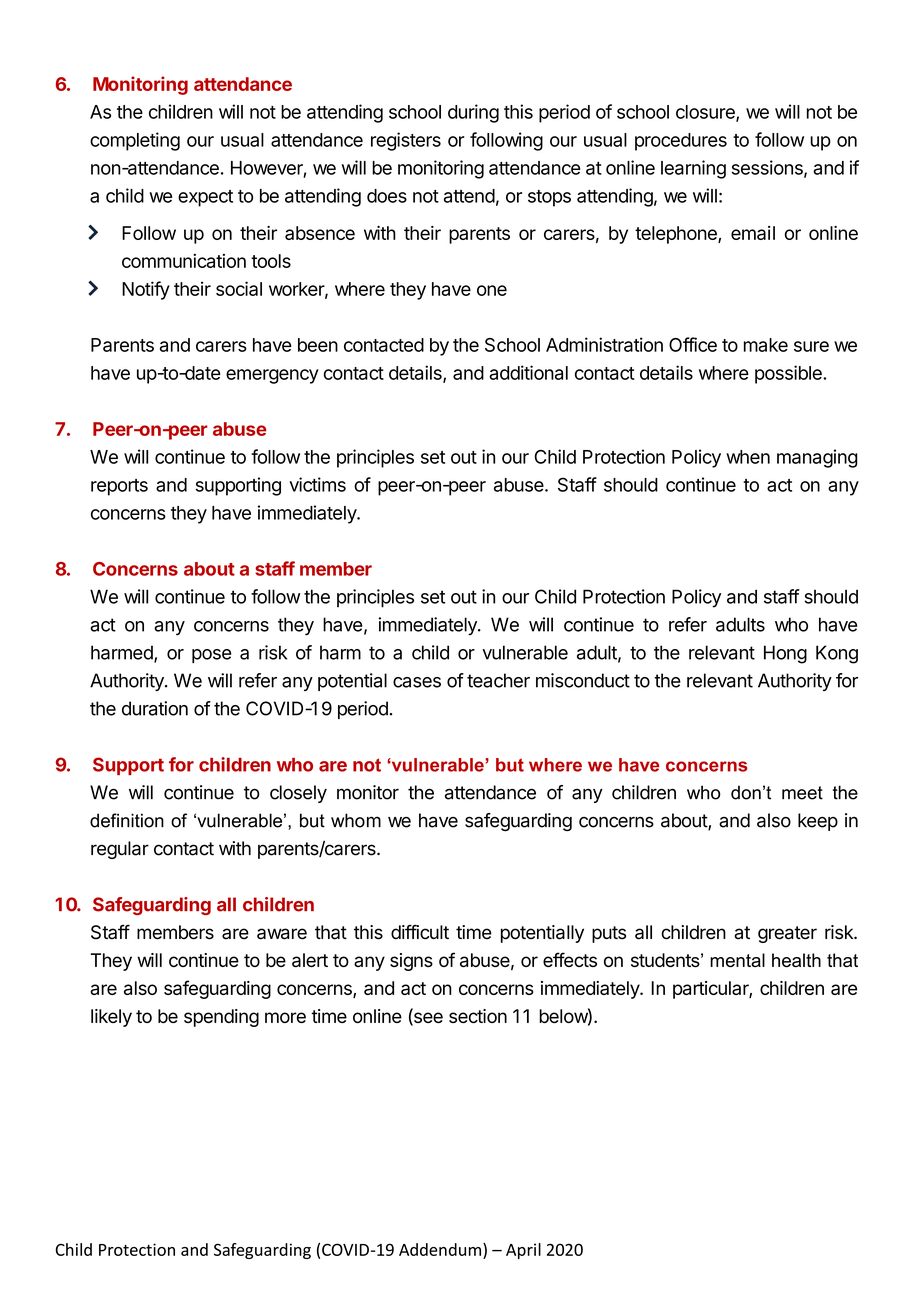 The height and width of the screenshot is (1308, 924). I want to click on Hong, so click(785, 654).
